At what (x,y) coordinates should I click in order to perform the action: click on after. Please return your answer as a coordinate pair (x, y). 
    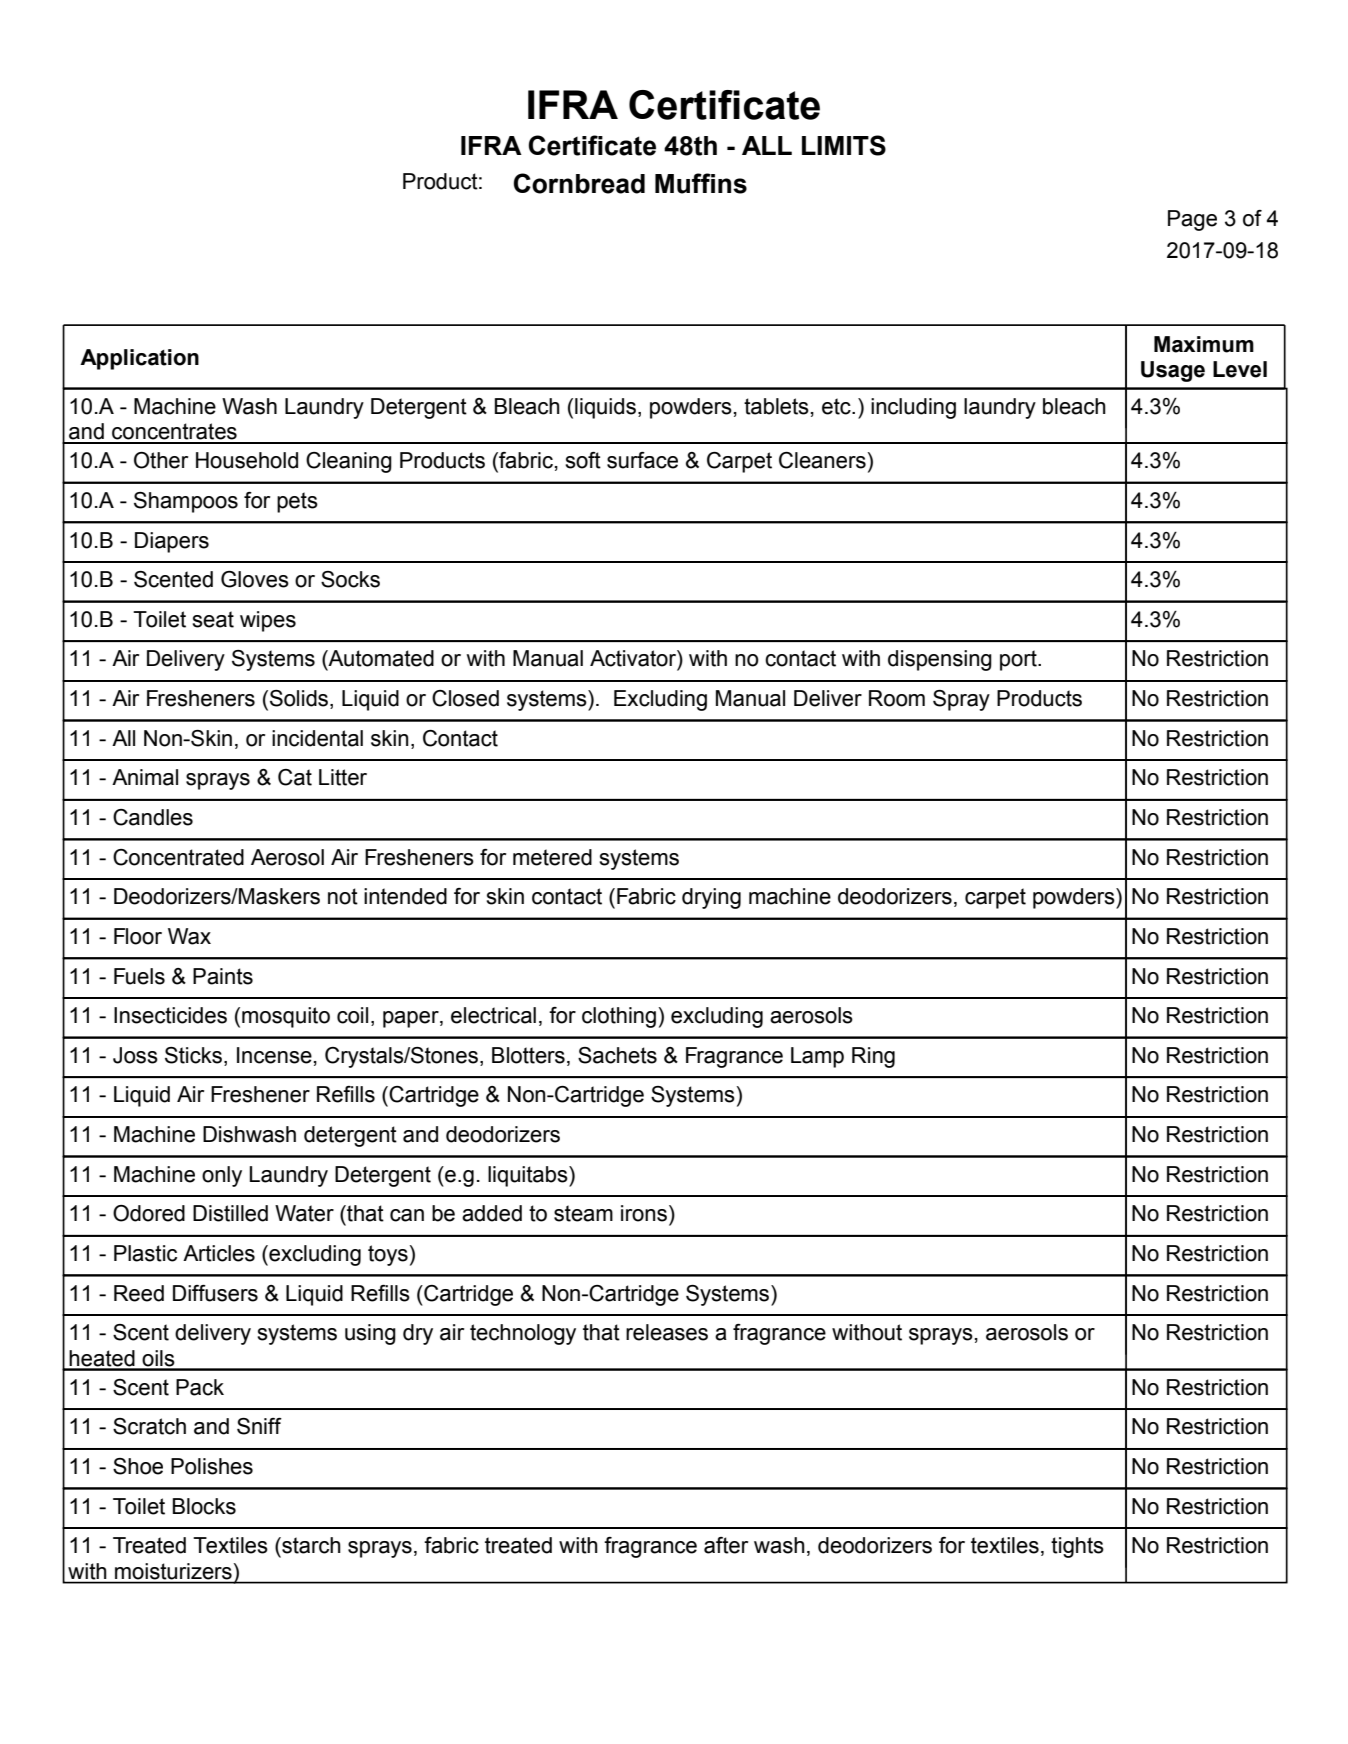
    Looking at the image, I should click on (726, 1545).
